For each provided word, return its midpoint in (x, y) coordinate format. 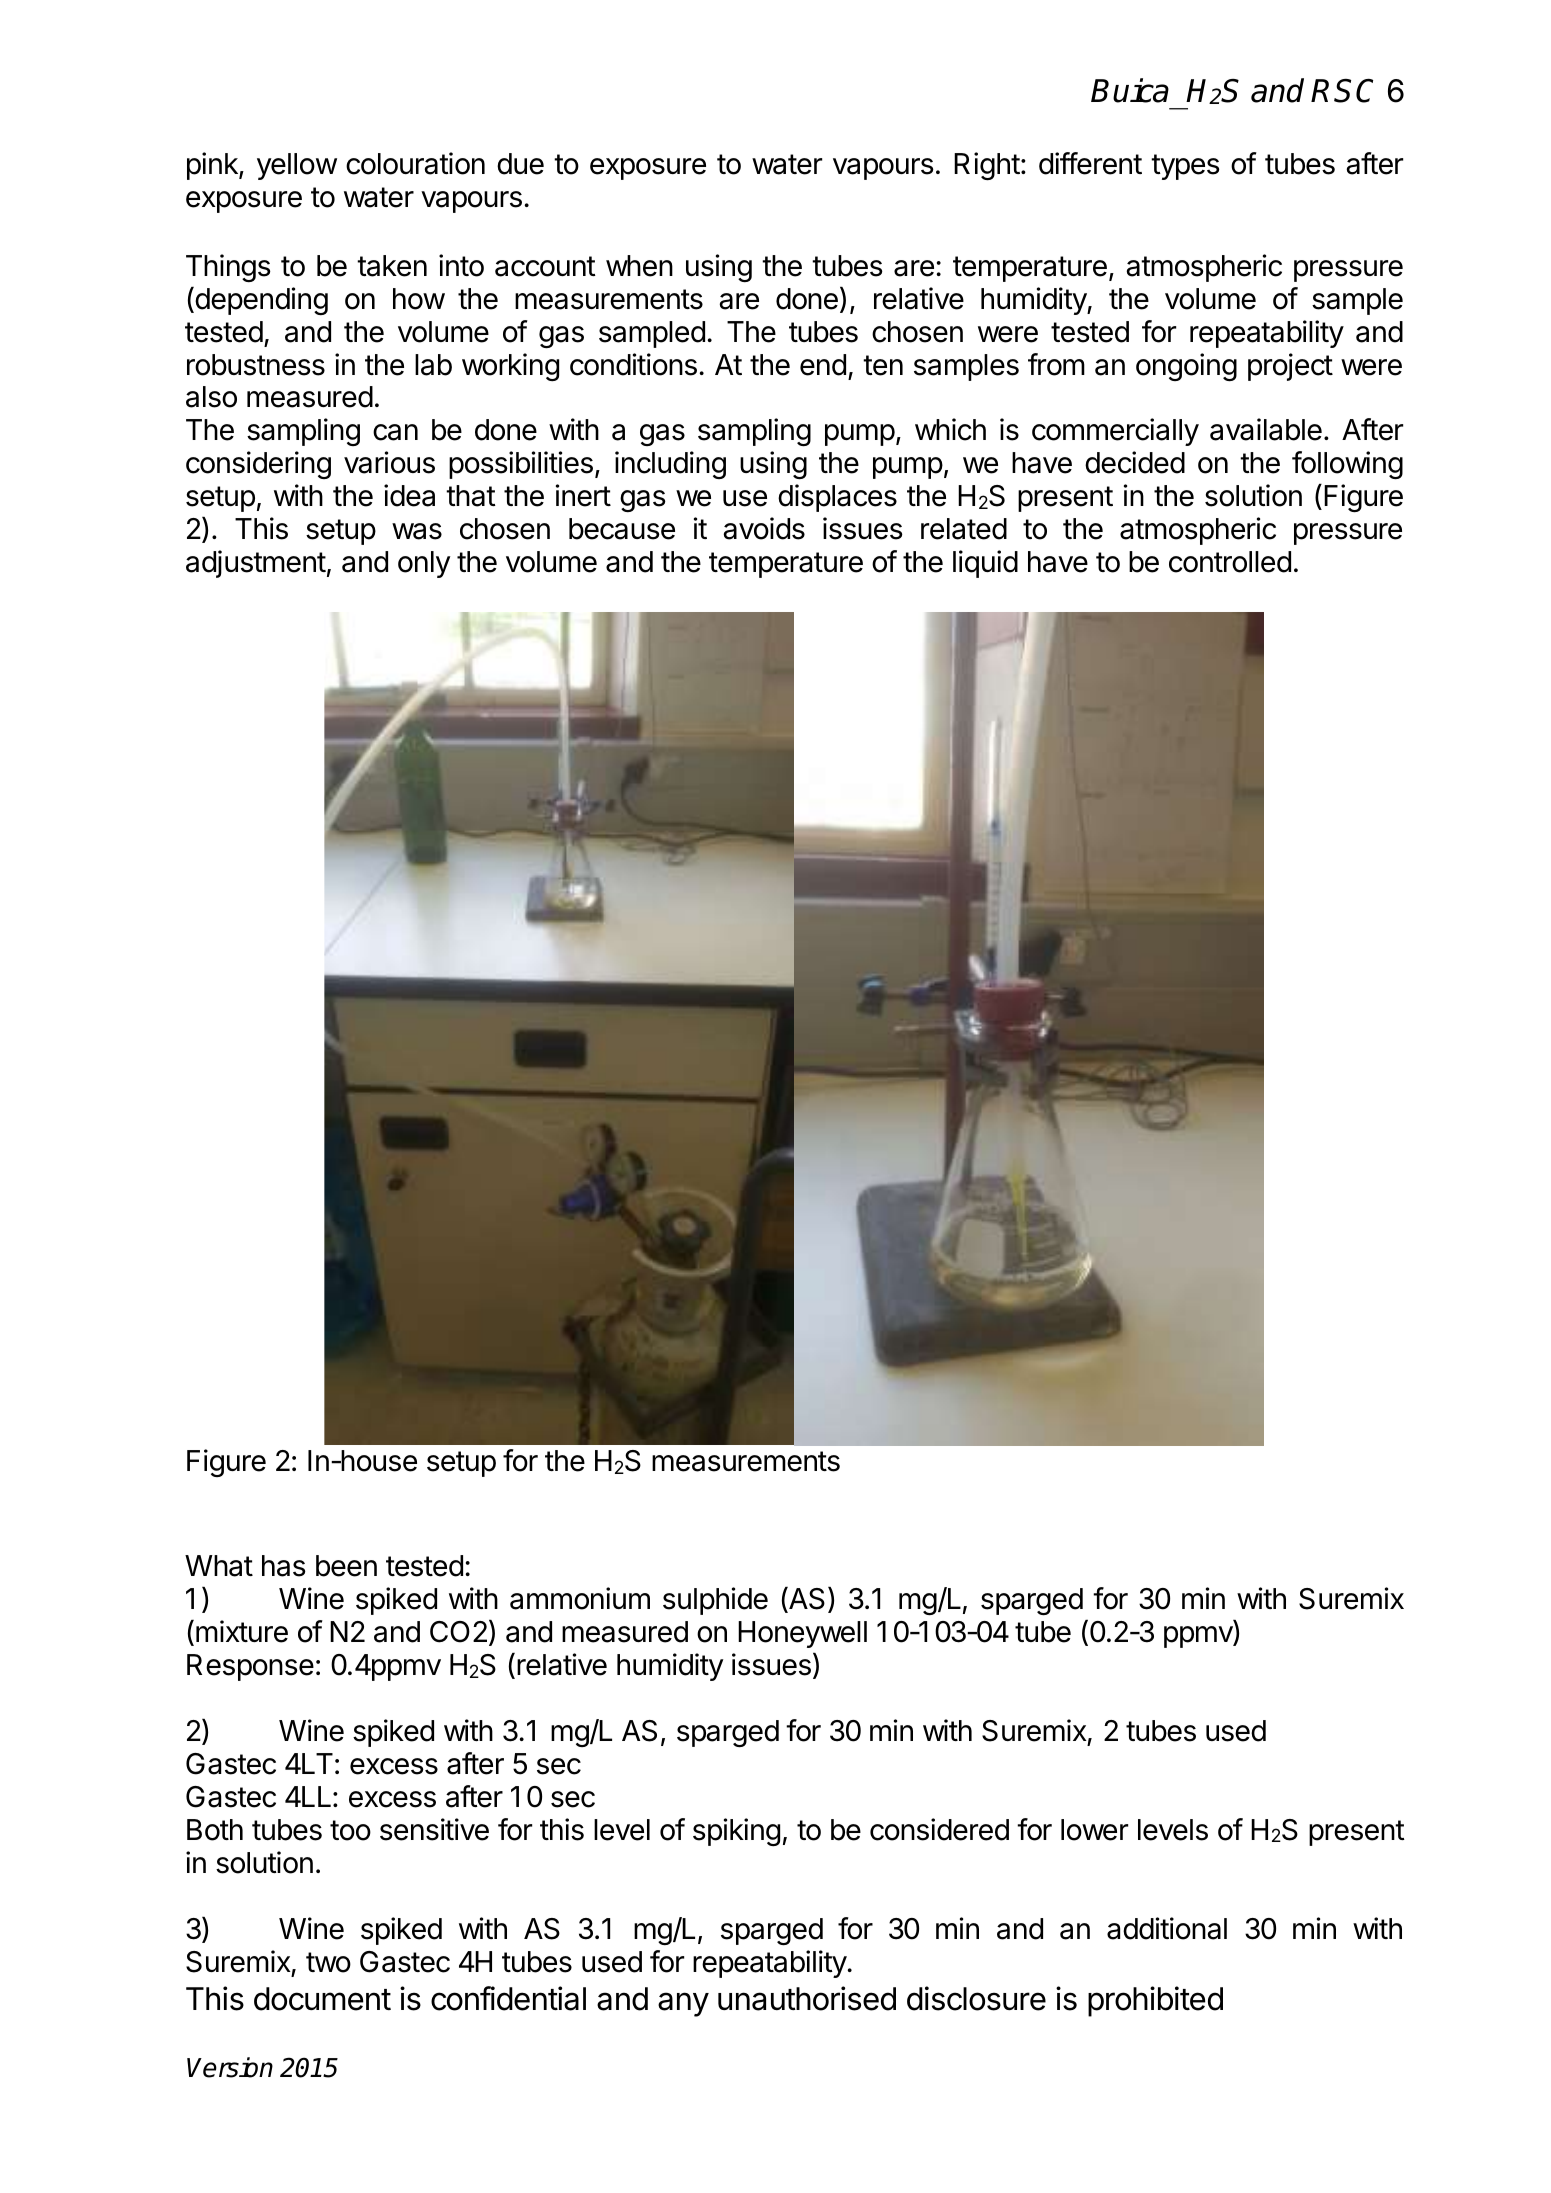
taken (392, 266)
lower (1094, 1830)
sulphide (715, 1601)
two (328, 1962)
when (639, 266)
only (424, 564)
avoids (764, 528)
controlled (1230, 562)
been (346, 1566)
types (1185, 167)
